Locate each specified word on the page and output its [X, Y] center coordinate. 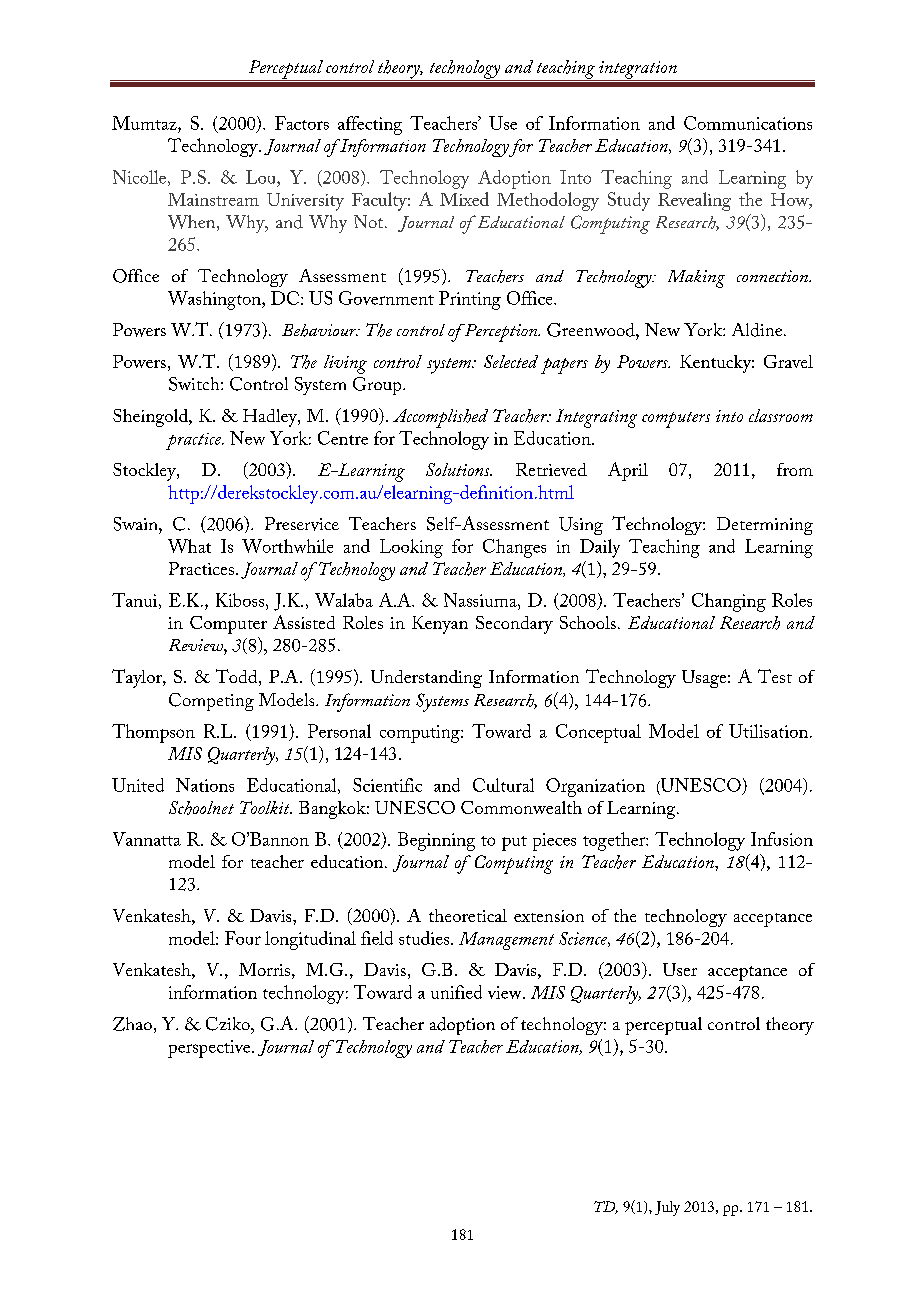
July [667, 1208]
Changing [729, 602]
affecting [370, 125]
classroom [781, 415]
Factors [302, 123]
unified [456, 992]
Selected [511, 361]
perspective [210, 1049]
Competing [211, 702]
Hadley [271, 418]
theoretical [468, 915]
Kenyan [440, 625]
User [680, 969]
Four [243, 938]
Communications [748, 123]
